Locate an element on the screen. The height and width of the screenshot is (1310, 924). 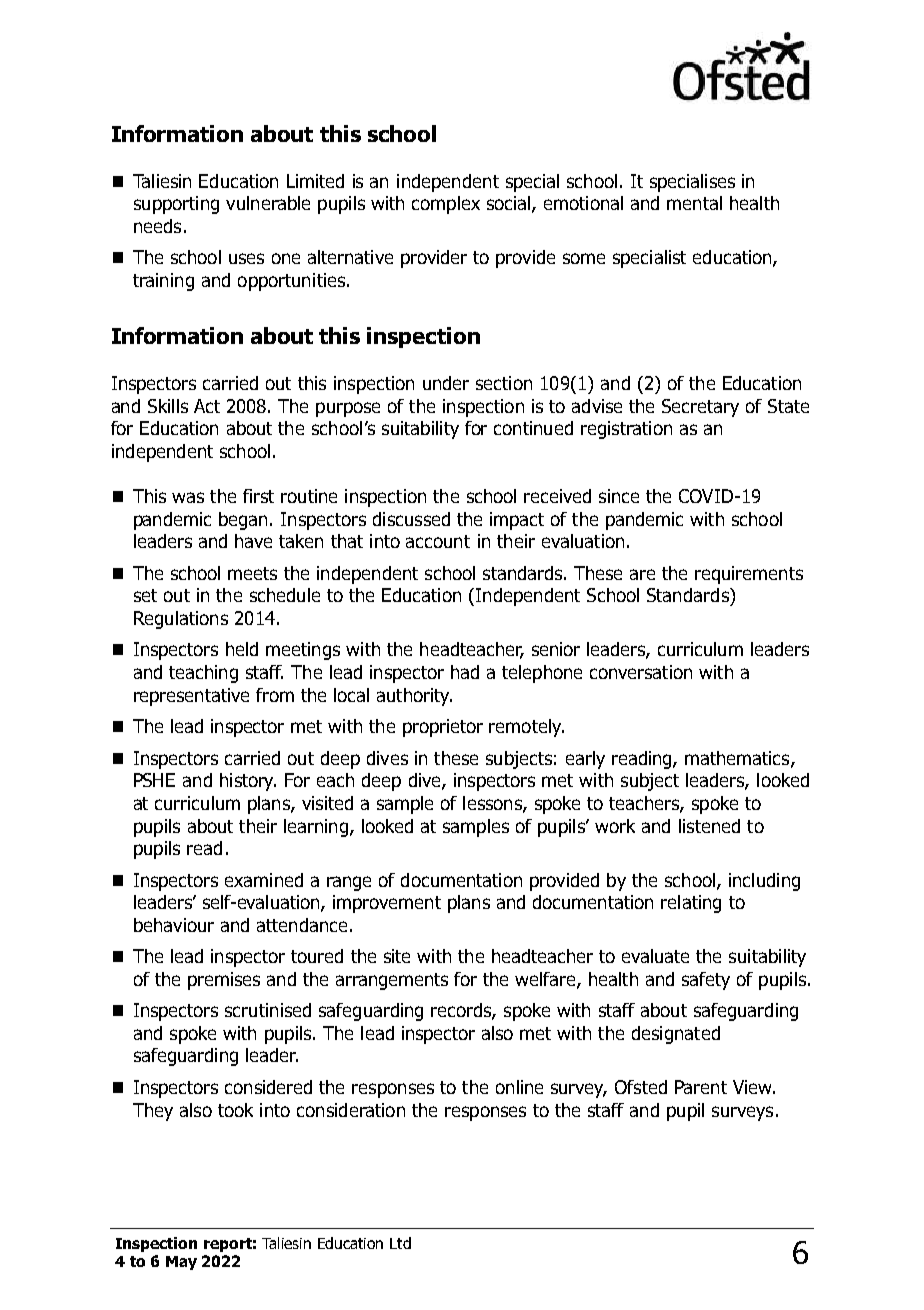
Secretary is located at coordinates (700, 408).
